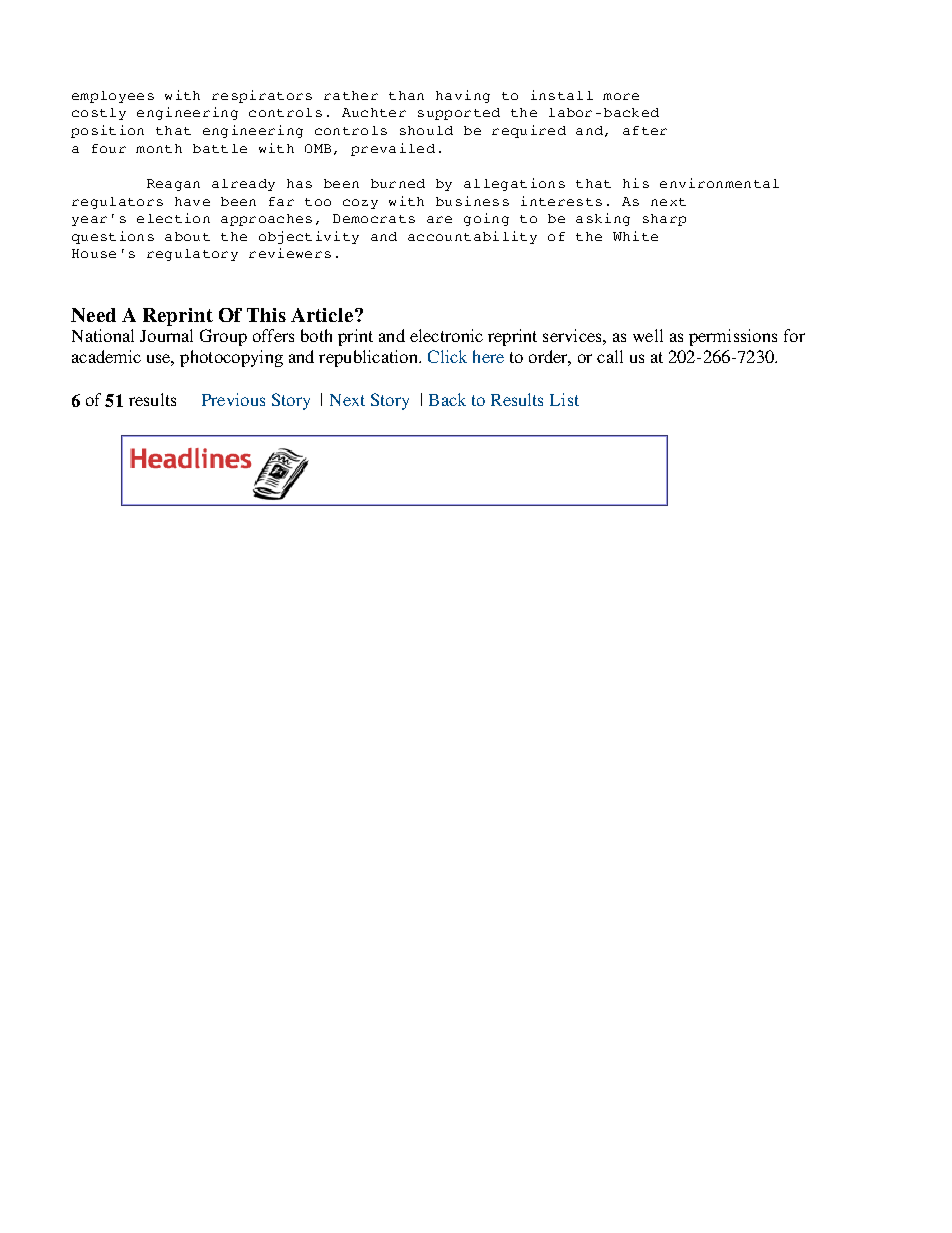  Describe the element at coordinates (323, 315) in the document. I see `Article` at that location.
